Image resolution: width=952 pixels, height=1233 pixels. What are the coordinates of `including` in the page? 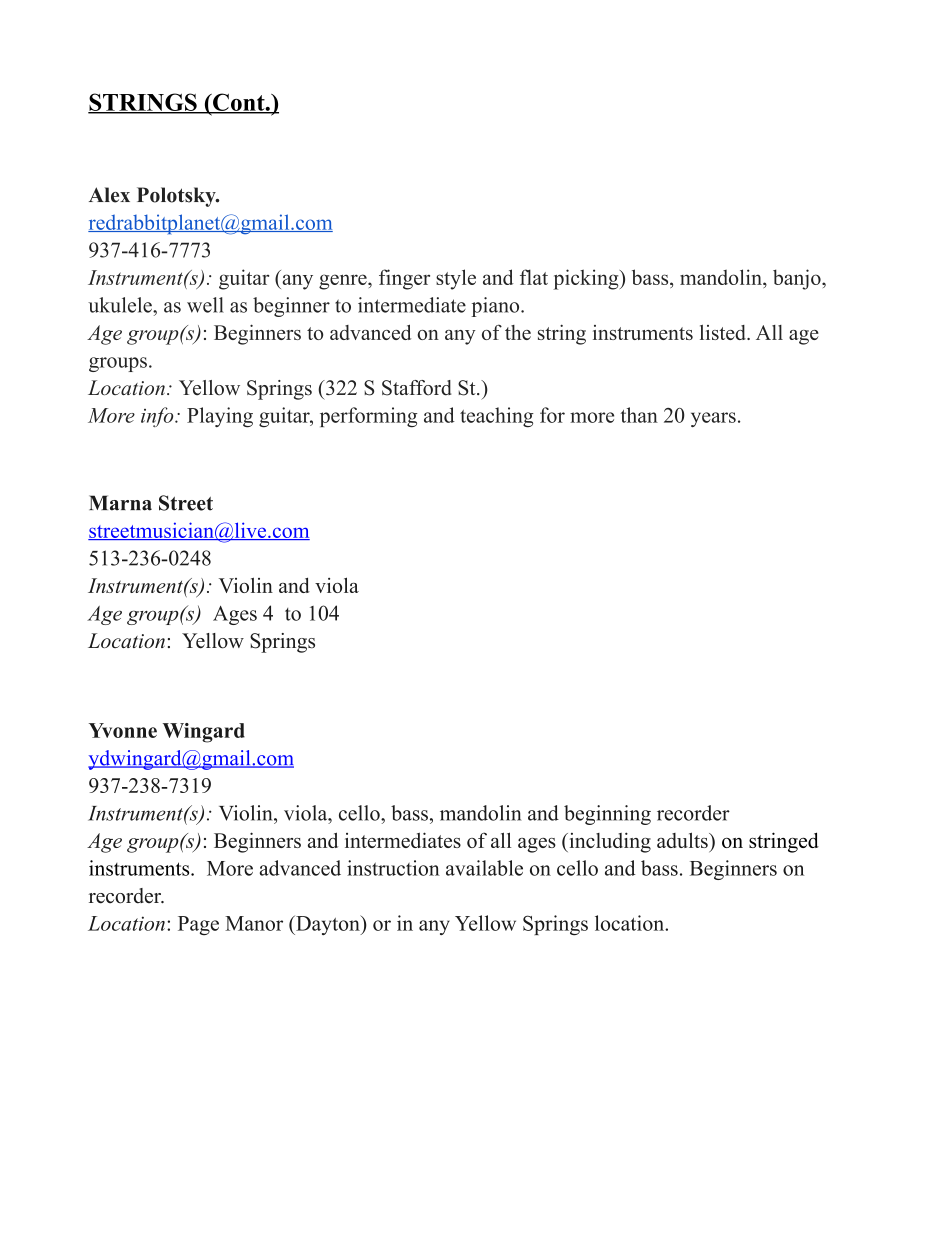 It's located at (609, 842).
